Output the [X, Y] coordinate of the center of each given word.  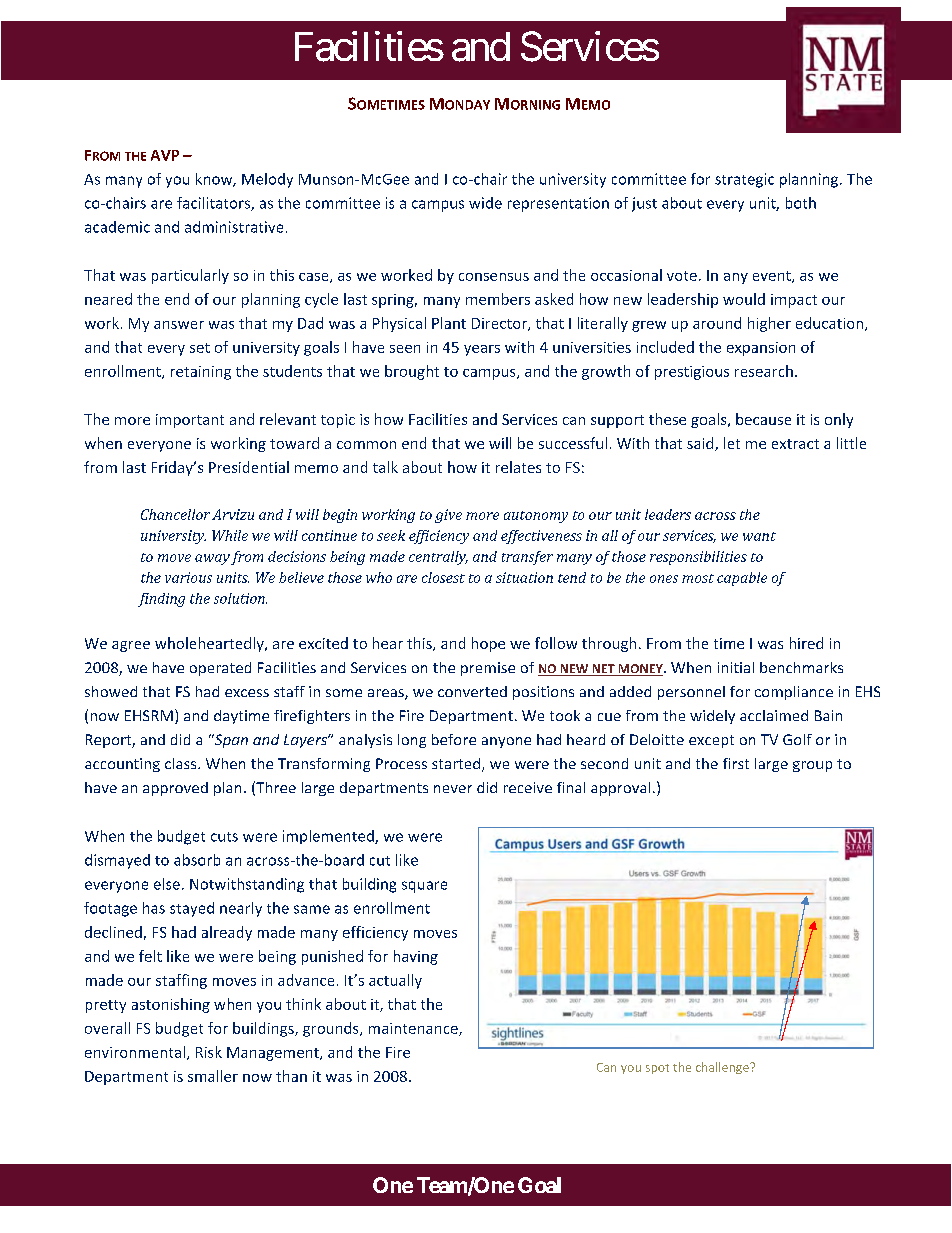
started [457, 765]
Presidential [249, 467]
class [182, 763]
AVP [165, 155]
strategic [744, 180]
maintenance [414, 1029]
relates [518, 467]
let [732, 443]
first [736, 763]
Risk [209, 1052]
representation [558, 204]
